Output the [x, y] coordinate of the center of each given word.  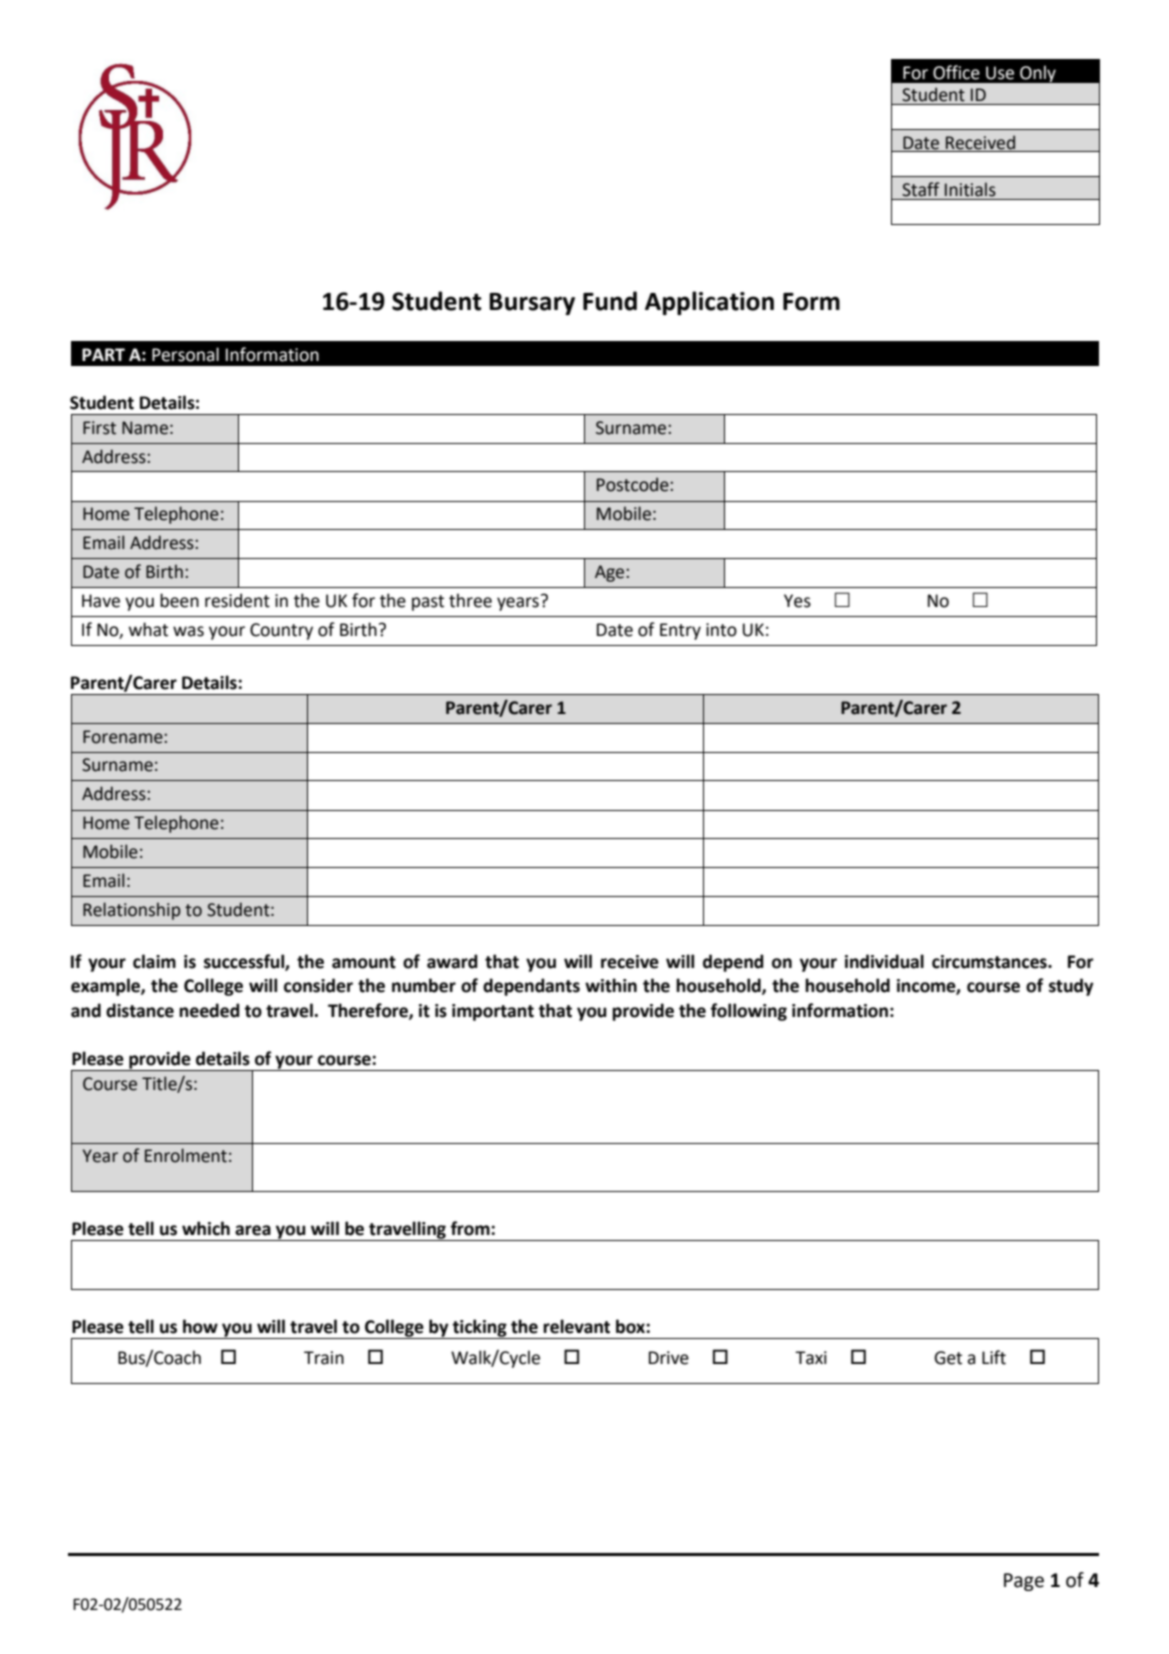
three [470, 600]
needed [209, 1010]
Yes [797, 601]
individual [884, 961]
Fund [610, 301]
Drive [669, 1358]
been [179, 600]
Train [324, 1358]
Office [956, 72]
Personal [185, 354]
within [611, 985]
